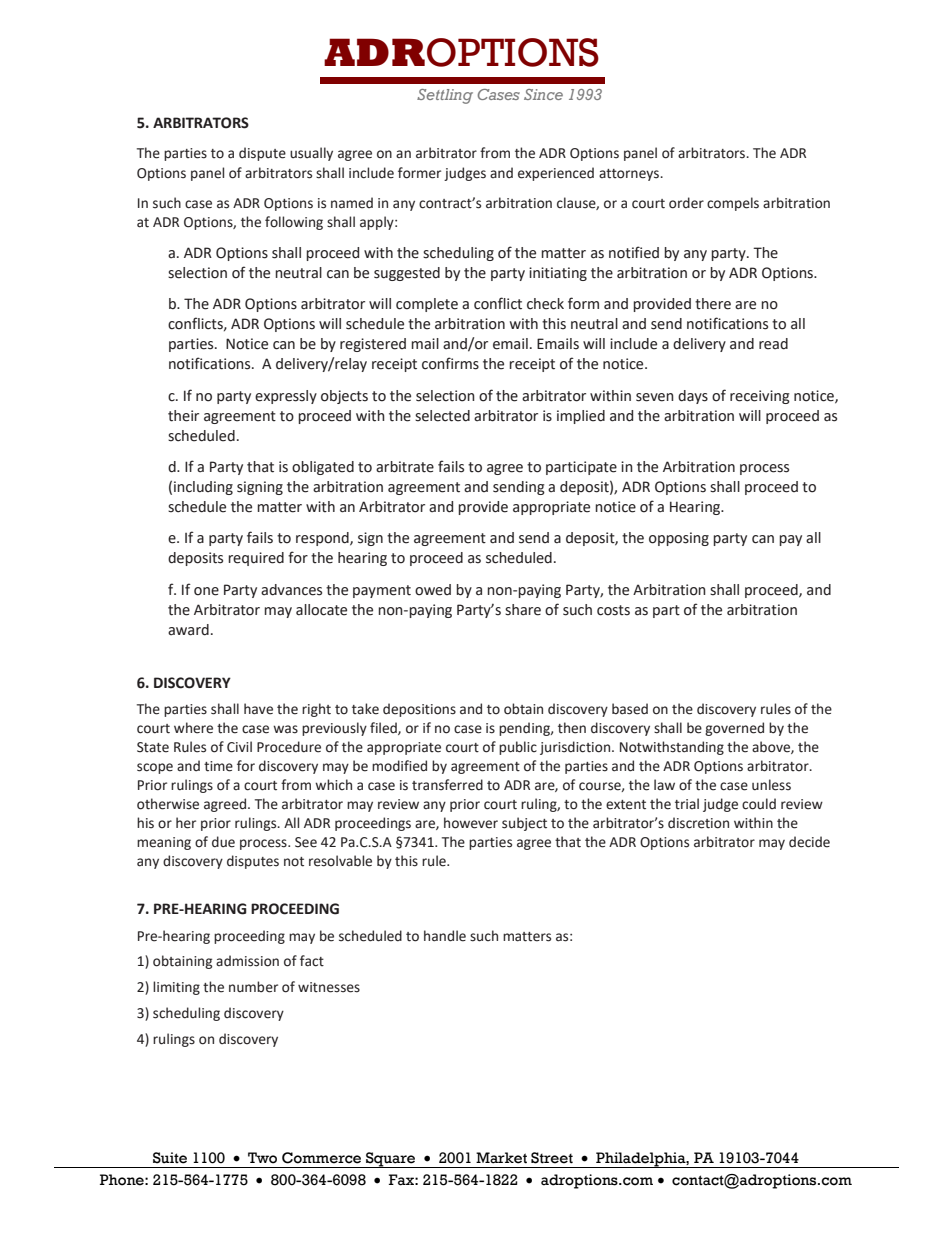 The width and height of the screenshot is (952, 1233). Describe the element at coordinates (311, 154) in the screenshot. I see `usually` at that location.
